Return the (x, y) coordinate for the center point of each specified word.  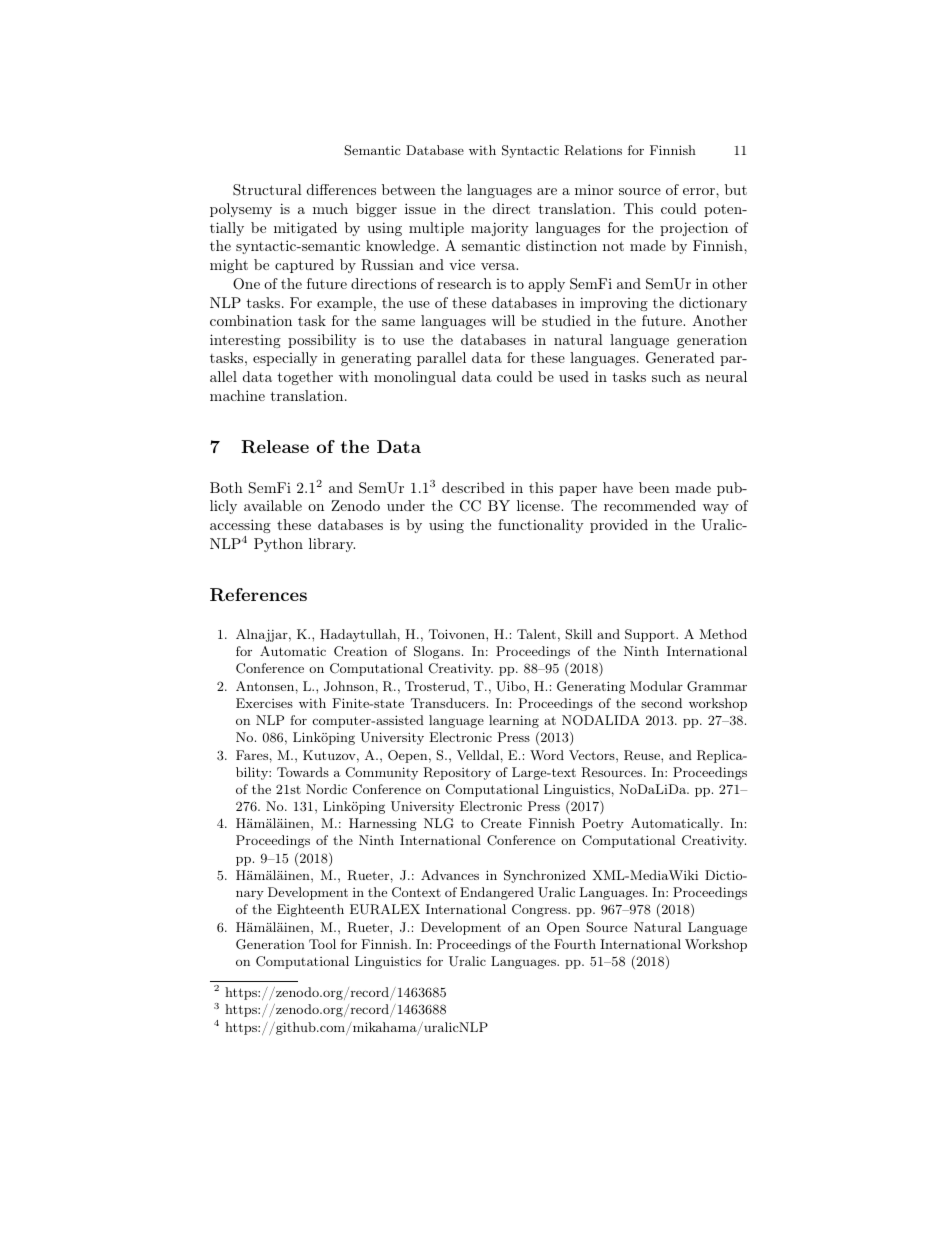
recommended (650, 505)
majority (500, 229)
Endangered (497, 893)
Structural (267, 190)
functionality (541, 526)
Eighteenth (310, 910)
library (332, 545)
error (700, 191)
